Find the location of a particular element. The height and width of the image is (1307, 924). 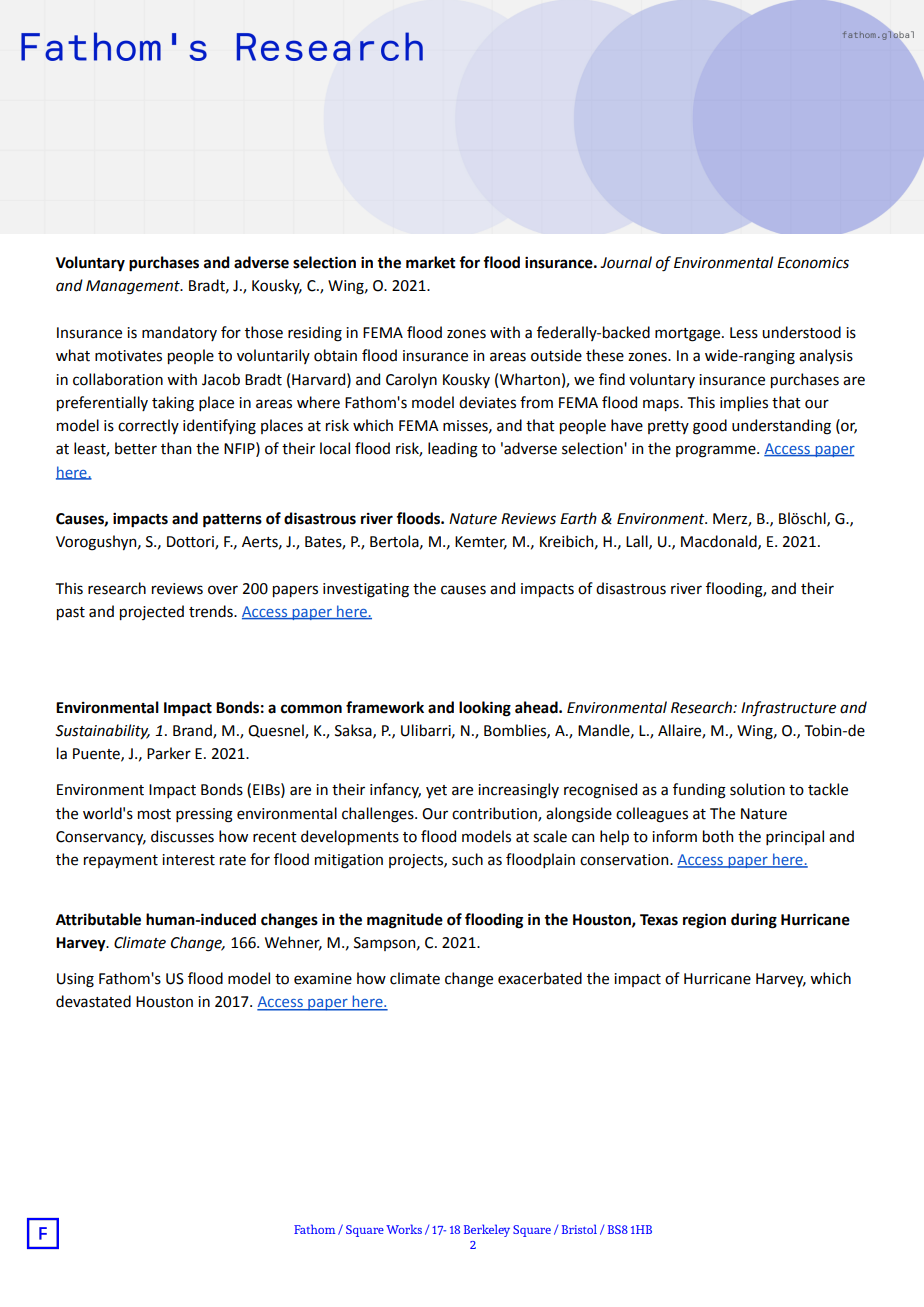

Management is located at coordinates (134, 287).
